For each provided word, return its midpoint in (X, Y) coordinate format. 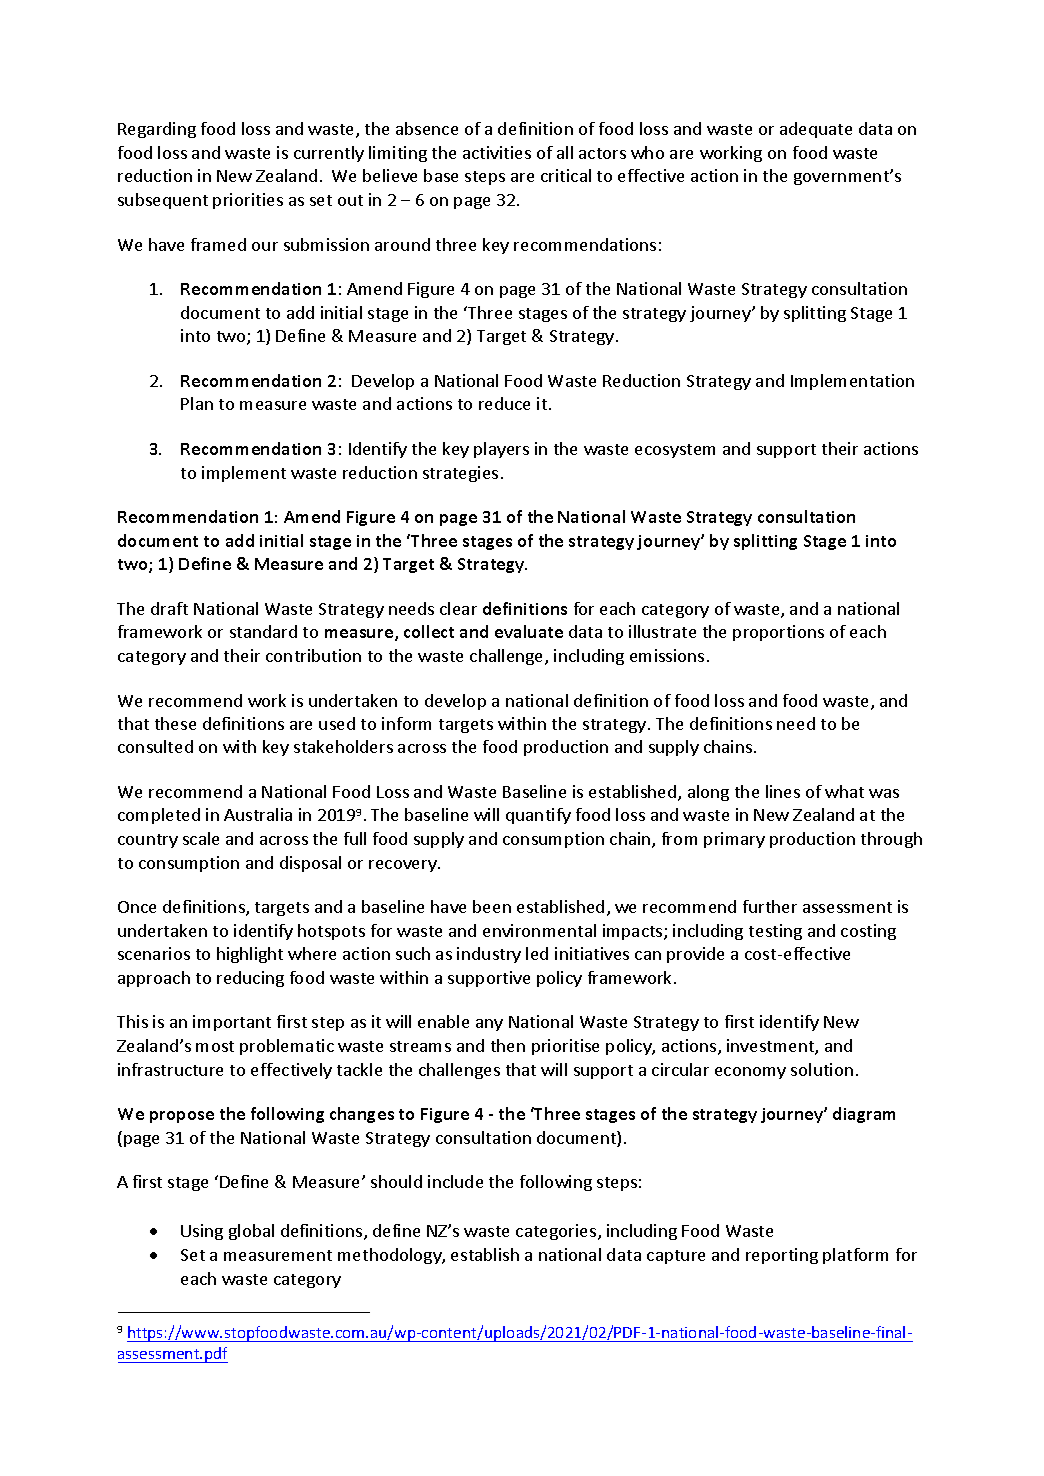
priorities (248, 201)
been (492, 906)
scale (201, 838)
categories (557, 1232)
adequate (816, 130)
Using (202, 1232)
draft (169, 608)
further (770, 906)
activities (497, 152)
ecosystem (675, 451)
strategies (460, 474)
